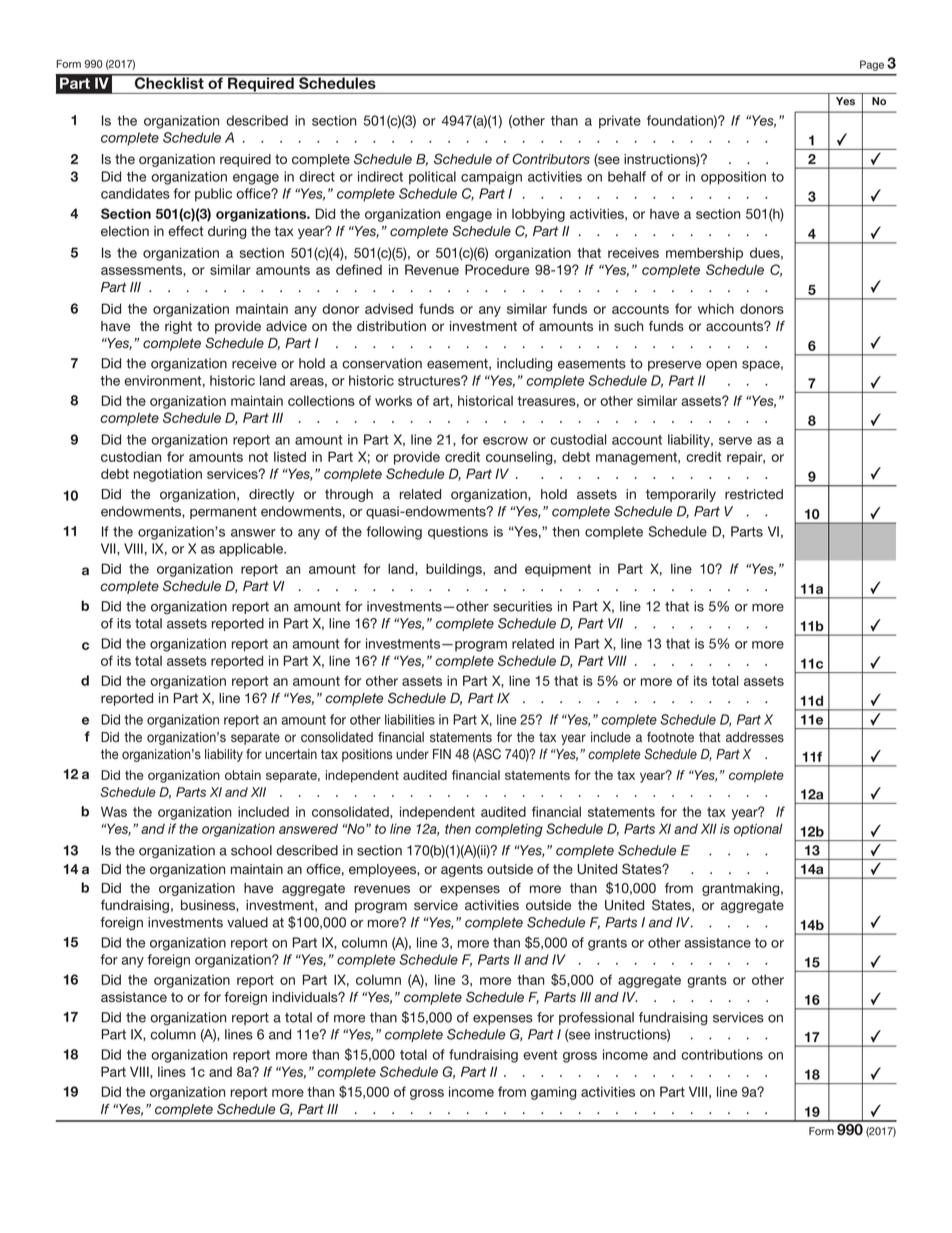 This screenshot has width=952, height=1233. Describe the element at coordinates (497, 269) in the screenshot. I see `Procedure` at that location.
